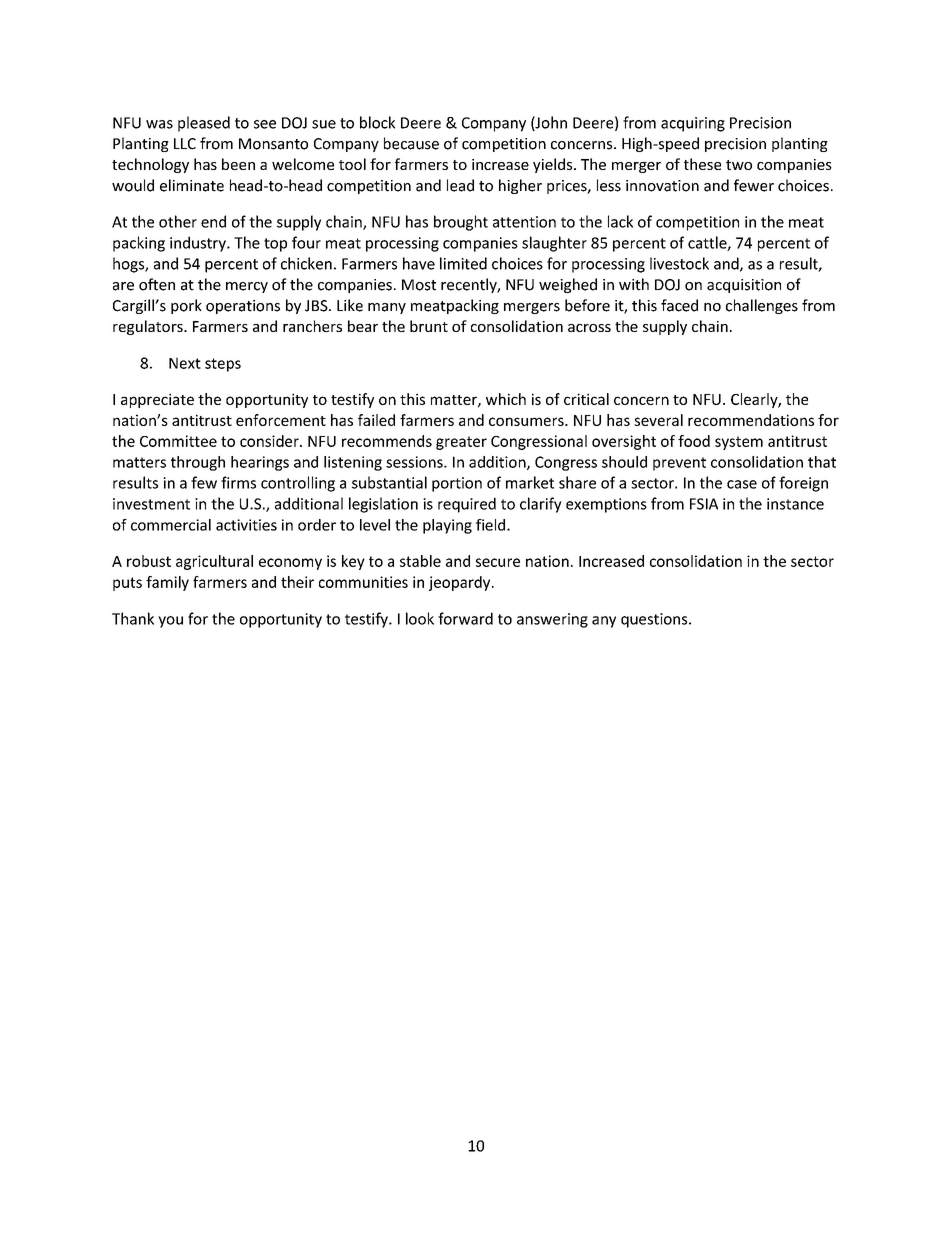 This screenshot has width=952, height=1233. I want to click on you, so click(170, 622).
